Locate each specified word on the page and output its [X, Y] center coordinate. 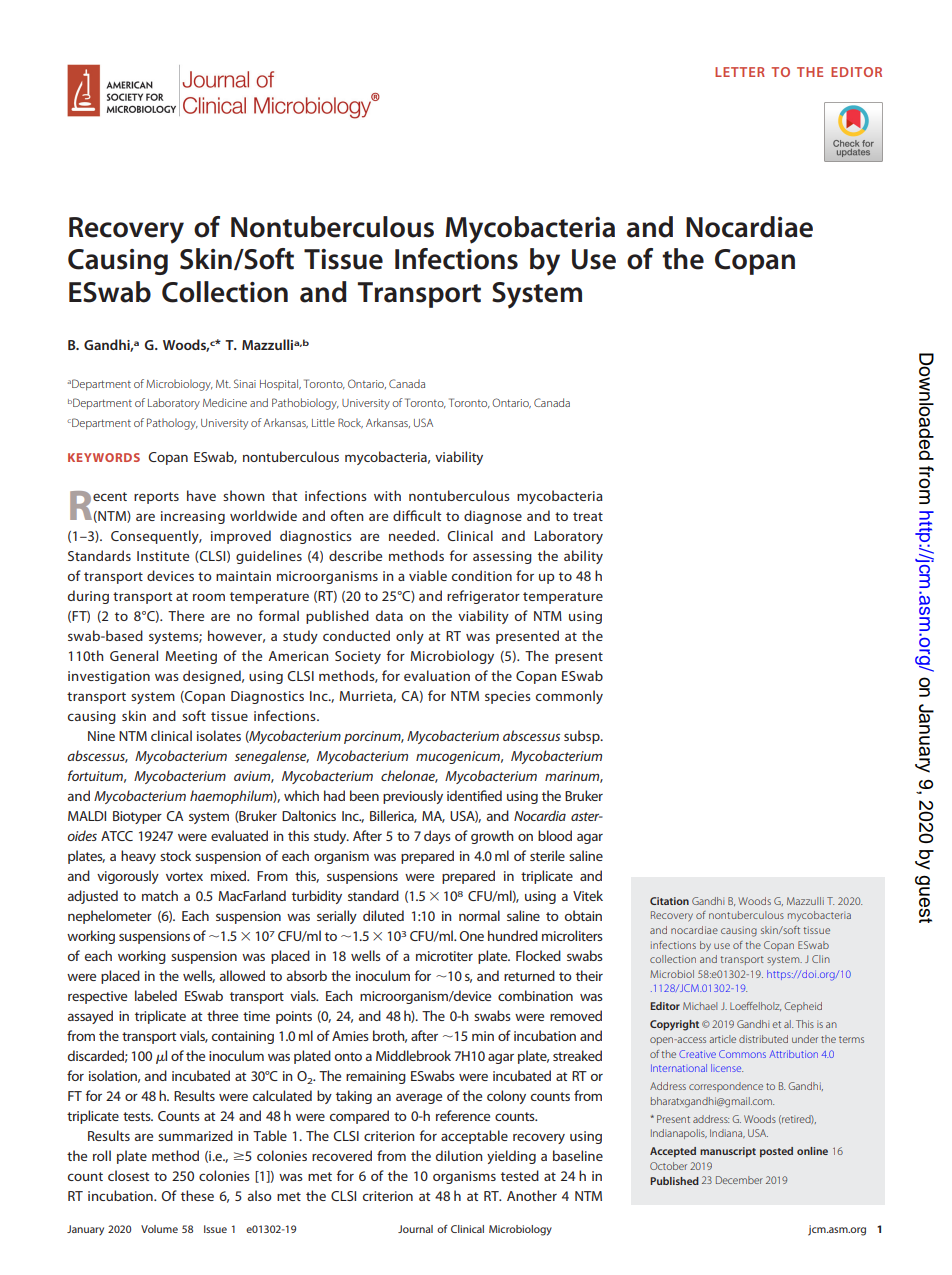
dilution [459, 1155]
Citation [669, 901]
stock [175, 855]
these [197, 1195]
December [739, 1180]
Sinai [245, 383]
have [201, 495]
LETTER [740, 72]
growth [492, 837]
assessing [502, 557]
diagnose [493, 517]
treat [588, 516]
